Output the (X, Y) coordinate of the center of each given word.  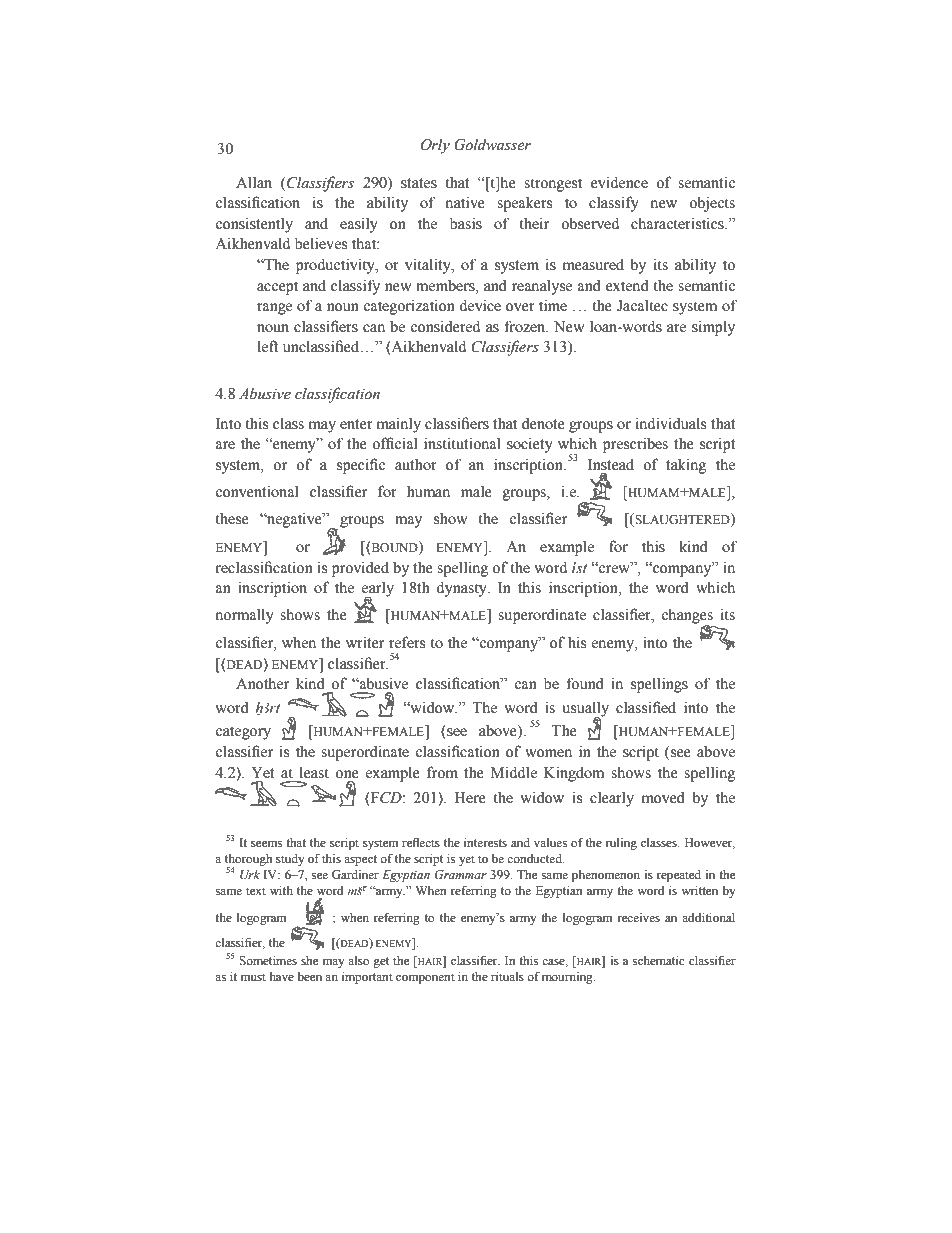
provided (360, 569)
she (309, 960)
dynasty (462, 589)
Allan (254, 182)
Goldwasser (492, 144)
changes (687, 617)
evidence (619, 182)
